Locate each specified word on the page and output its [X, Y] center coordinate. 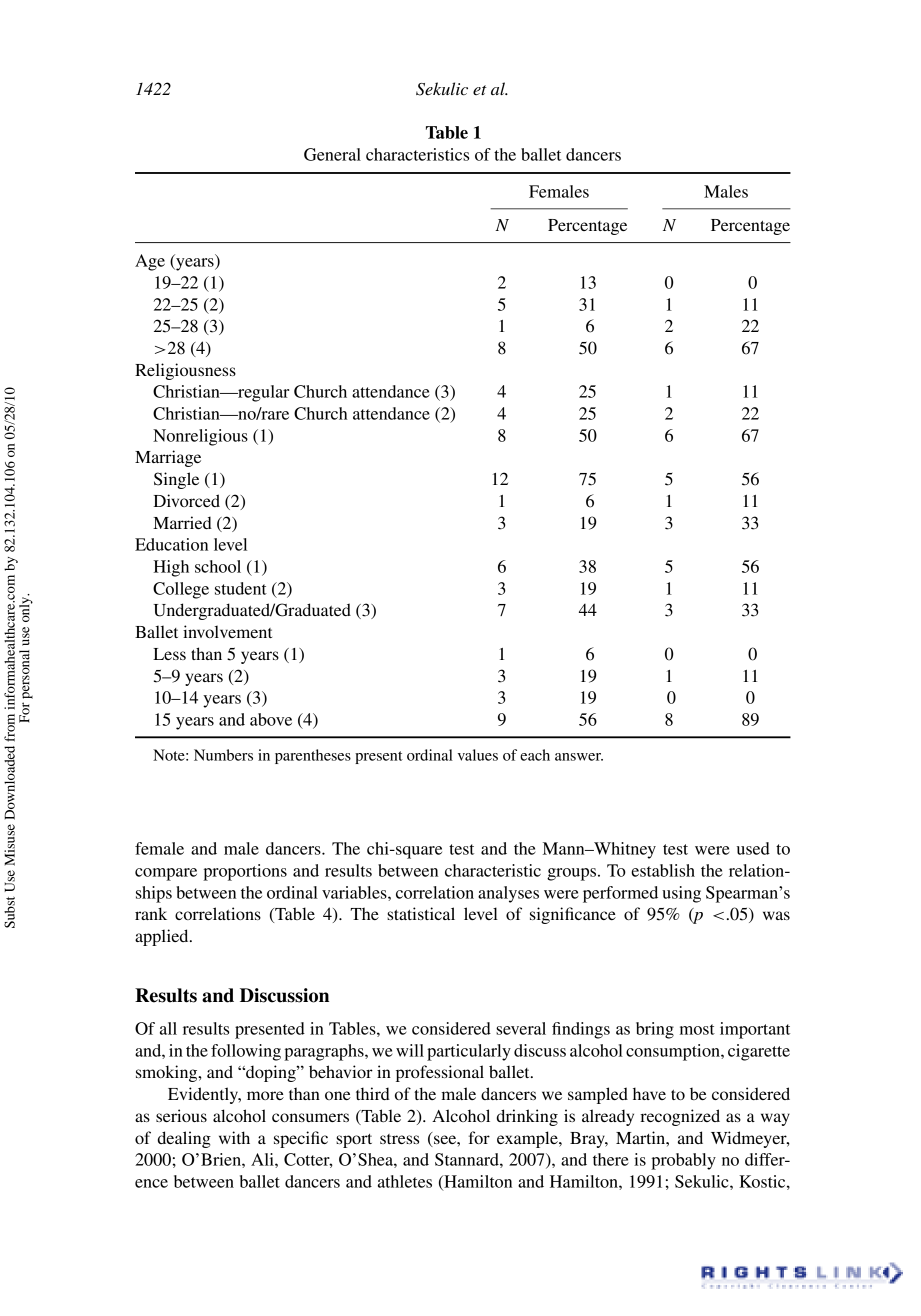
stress [399, 1139]
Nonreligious [200, 437]
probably [683, 1161]
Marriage [168, 458]
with [234, 1137]
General [332, 154]
